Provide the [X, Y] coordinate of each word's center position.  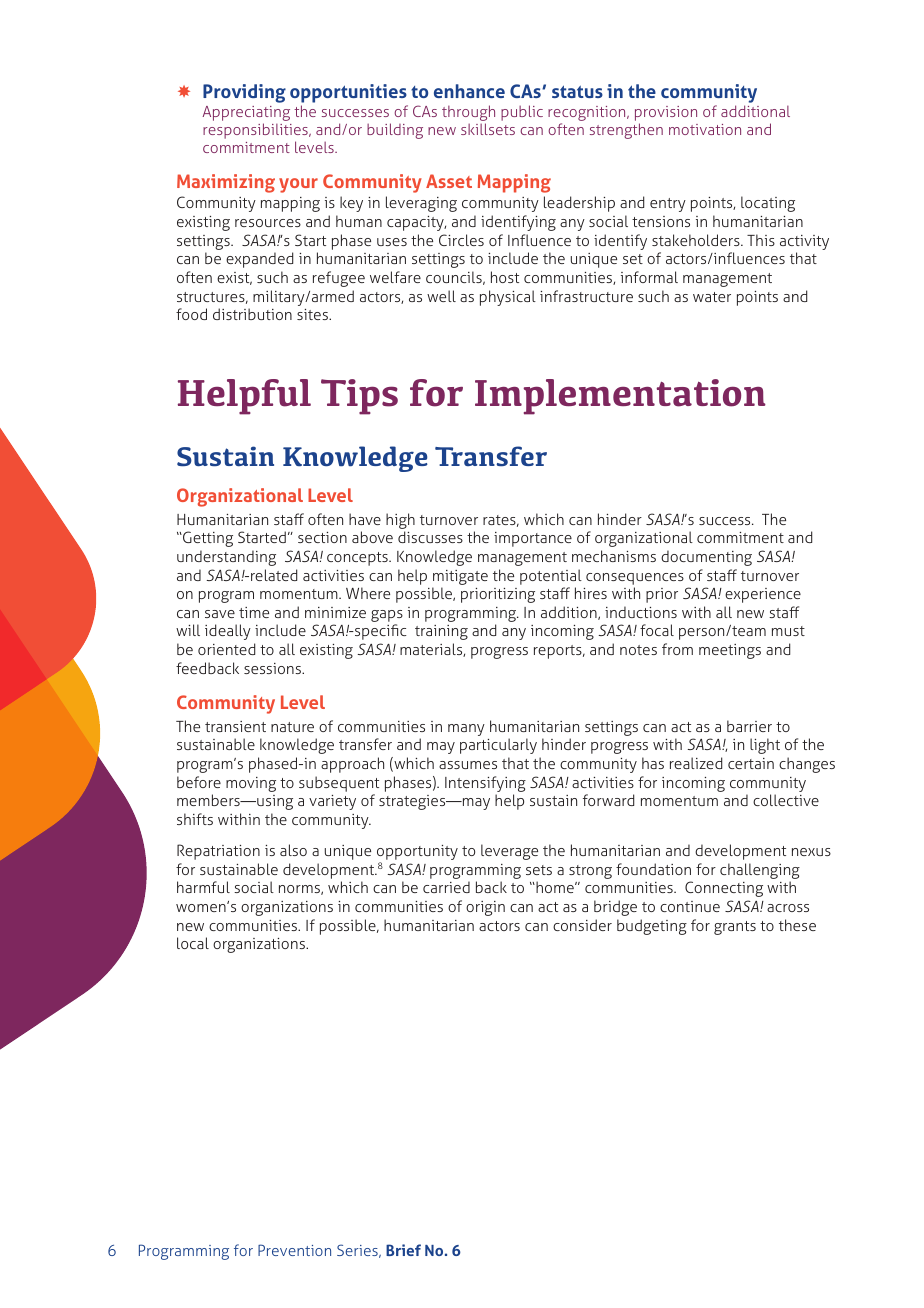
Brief [403, 1250]
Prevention [294, 1250]
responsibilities [256, 132]
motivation [705, 129]
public [522, 113]
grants [735, 928]
